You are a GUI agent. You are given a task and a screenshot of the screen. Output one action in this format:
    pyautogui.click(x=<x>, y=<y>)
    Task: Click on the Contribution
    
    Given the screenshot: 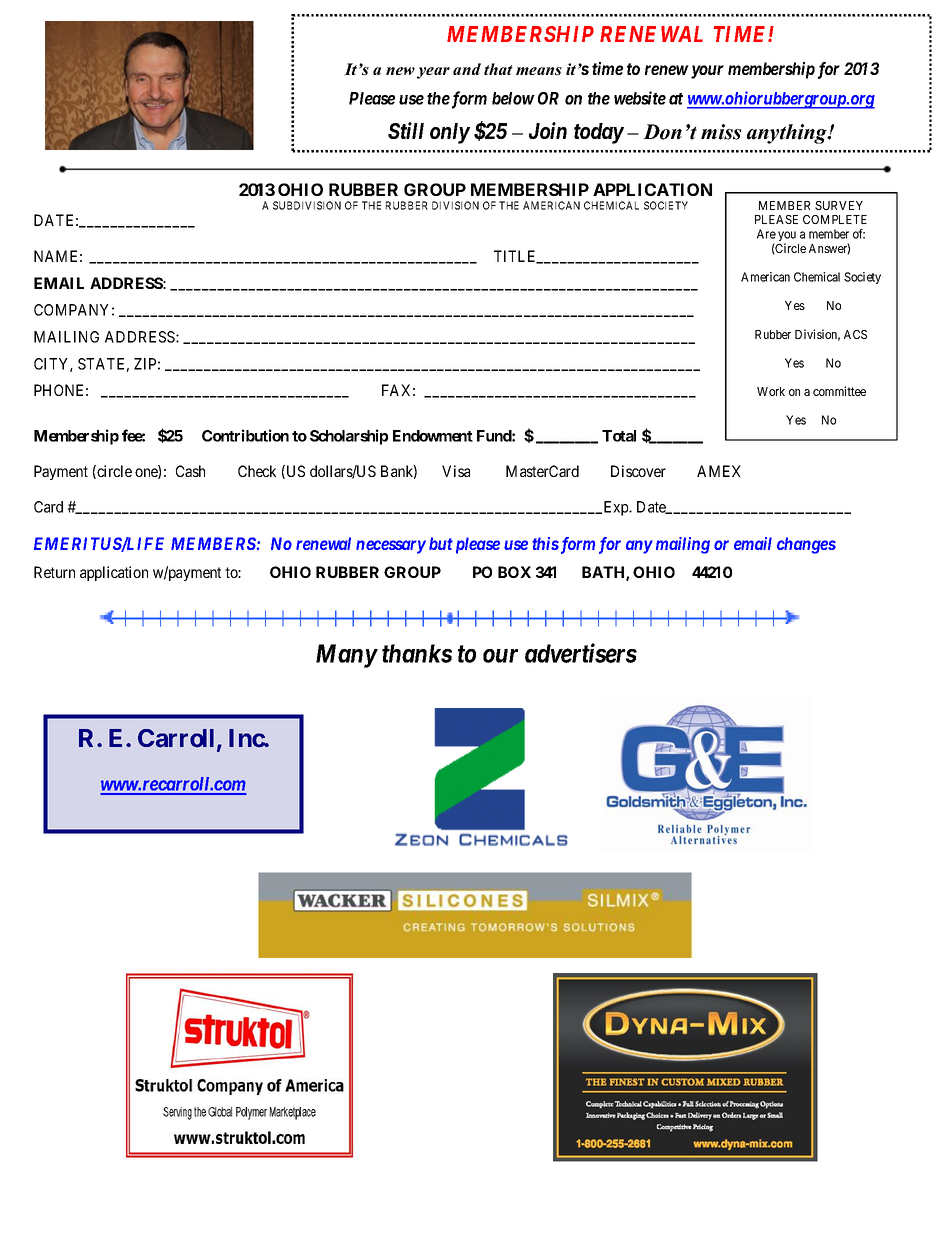 What is the action you would take?
    pyautogui.click(x=245, y=435)
